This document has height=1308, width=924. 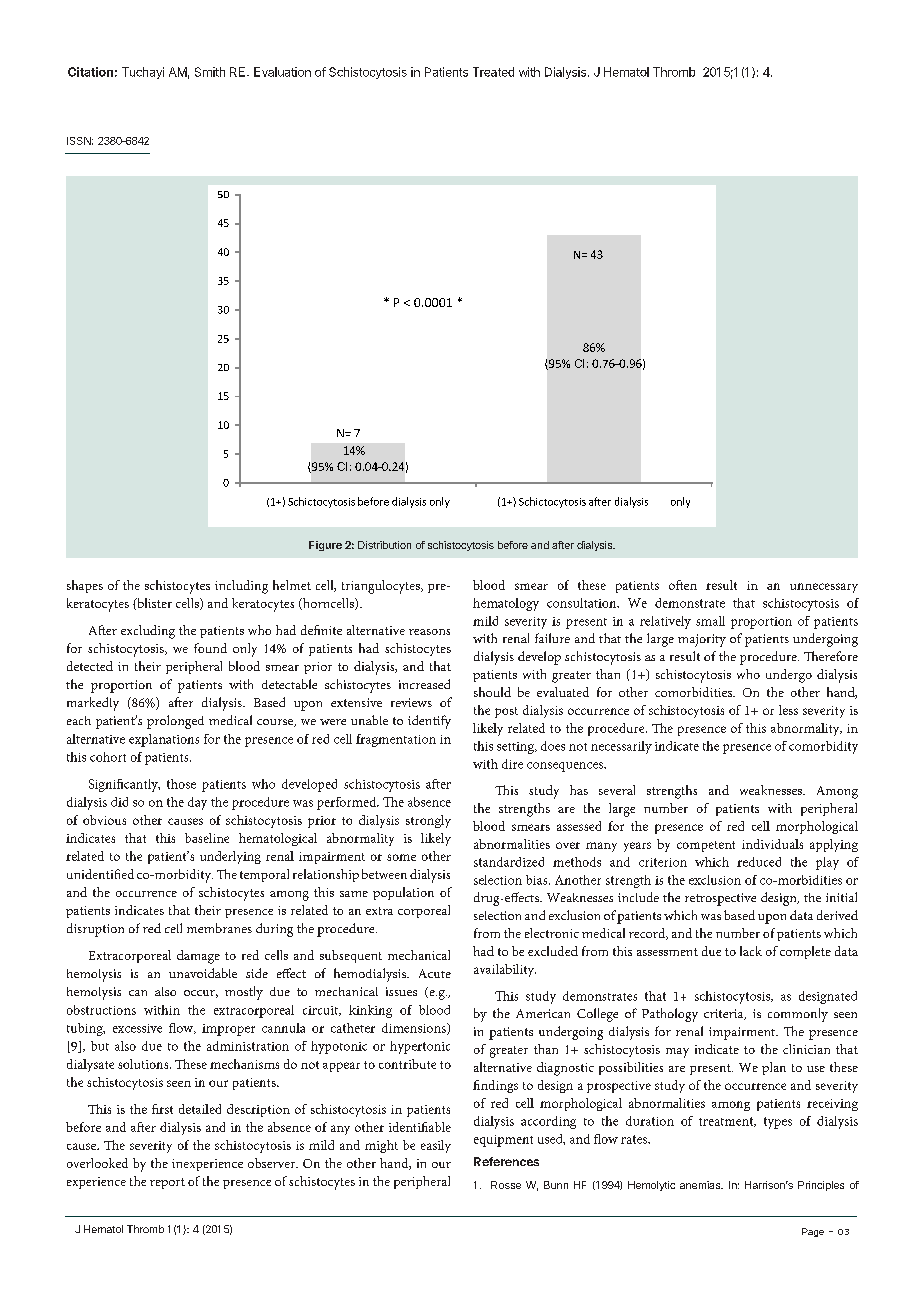 I want to click on including, so click(x=241, y=587).
